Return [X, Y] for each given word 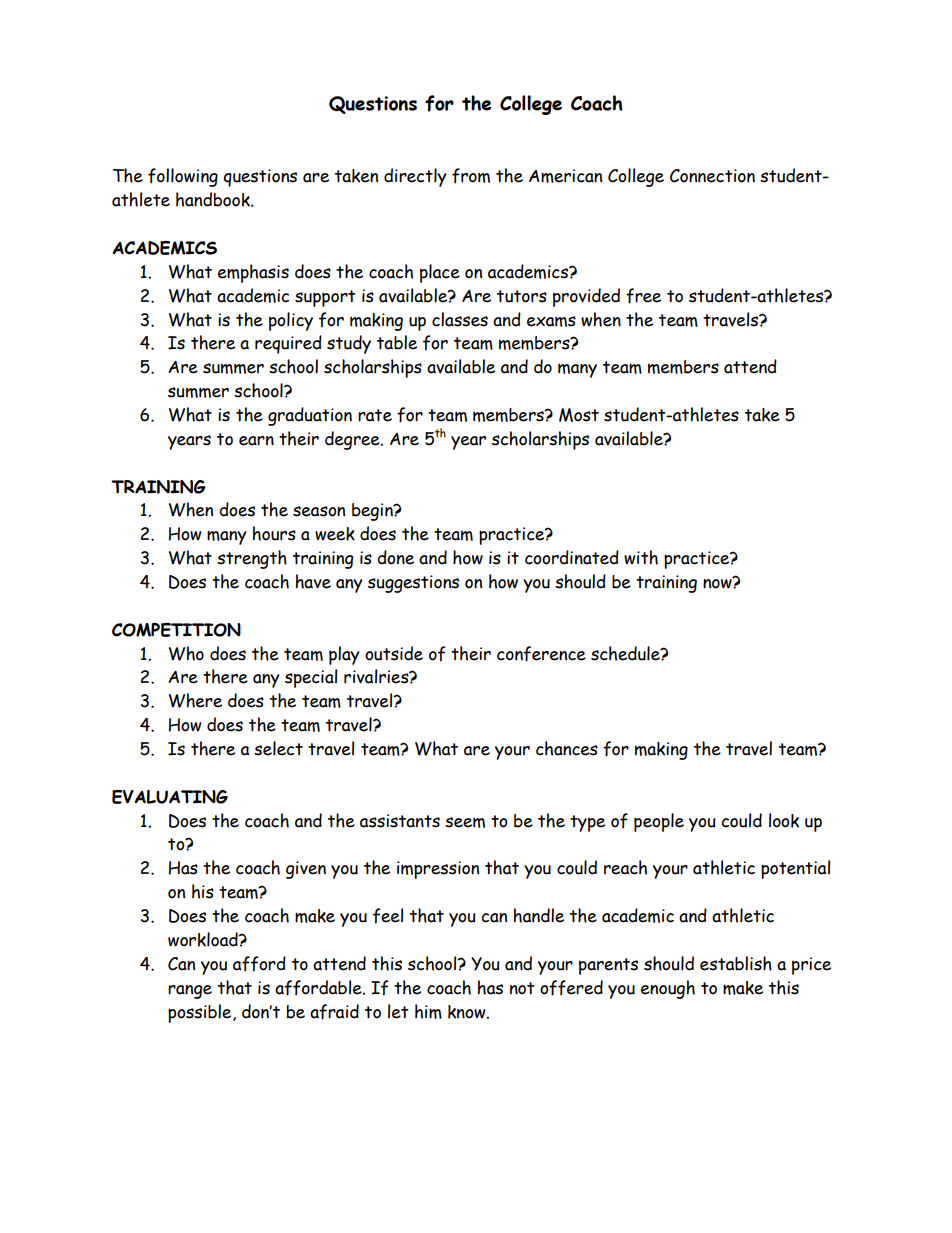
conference [541, 654]
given [306, 870]
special [311, 678]
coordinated [572, 557]
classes [460, 319]
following [183, 177]
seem [465, 822]
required [288, 344]
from [471, 176]
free [643, 296]
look [784, 820]
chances [567, 748]
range [190, 992]
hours [274, 533]
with [641, 557]
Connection [712, 176]
